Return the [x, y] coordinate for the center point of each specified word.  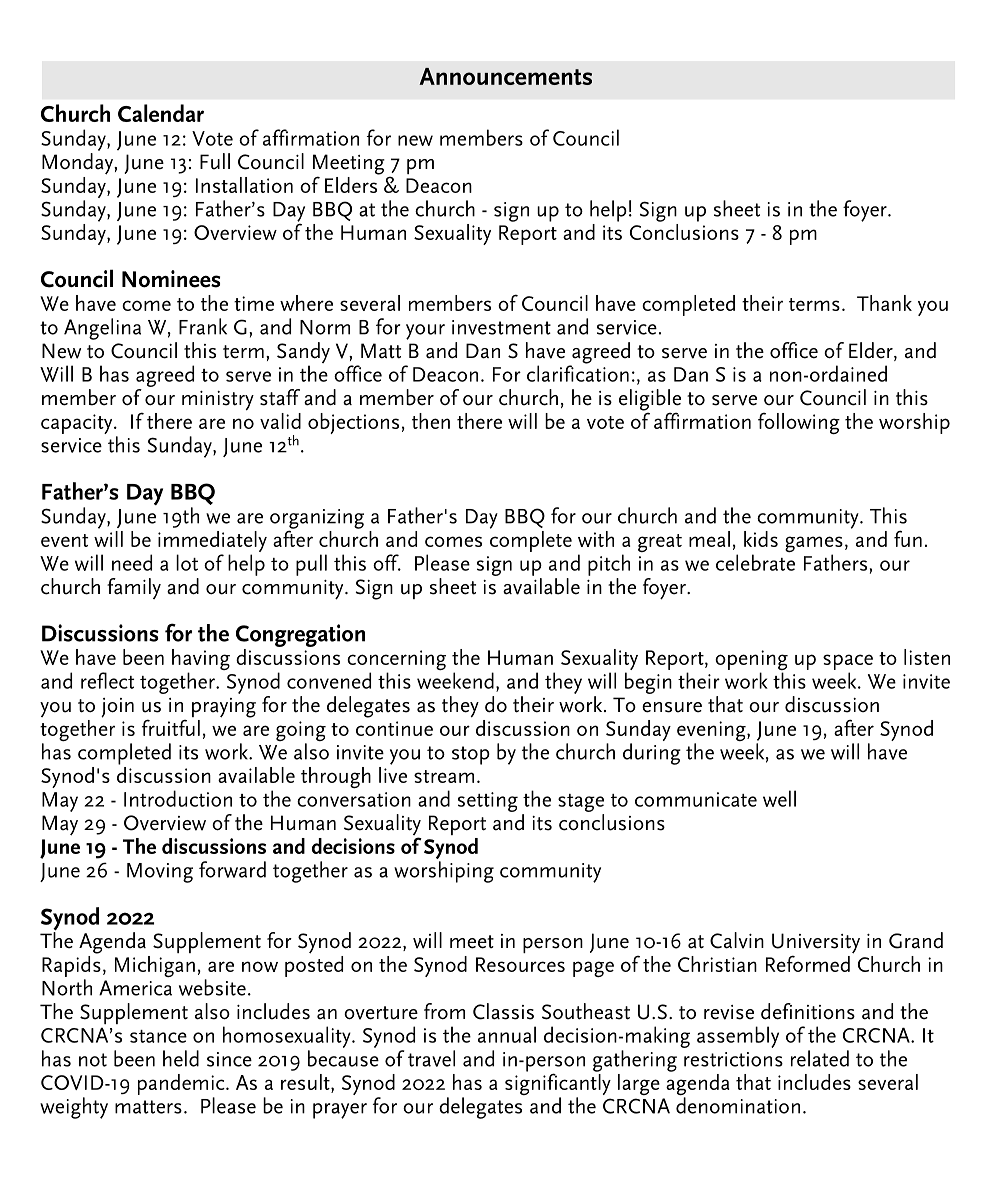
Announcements [505, 76]
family [134, 588]
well [779, 798]
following [799, 423]
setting [488, 802]
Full [215, 161]
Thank [884, 303]
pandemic [182, 1084]
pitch [609, 565]
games [814, 545]
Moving [160, 873]
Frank [203, 326]
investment [501, 327]
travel [431, 1058]
